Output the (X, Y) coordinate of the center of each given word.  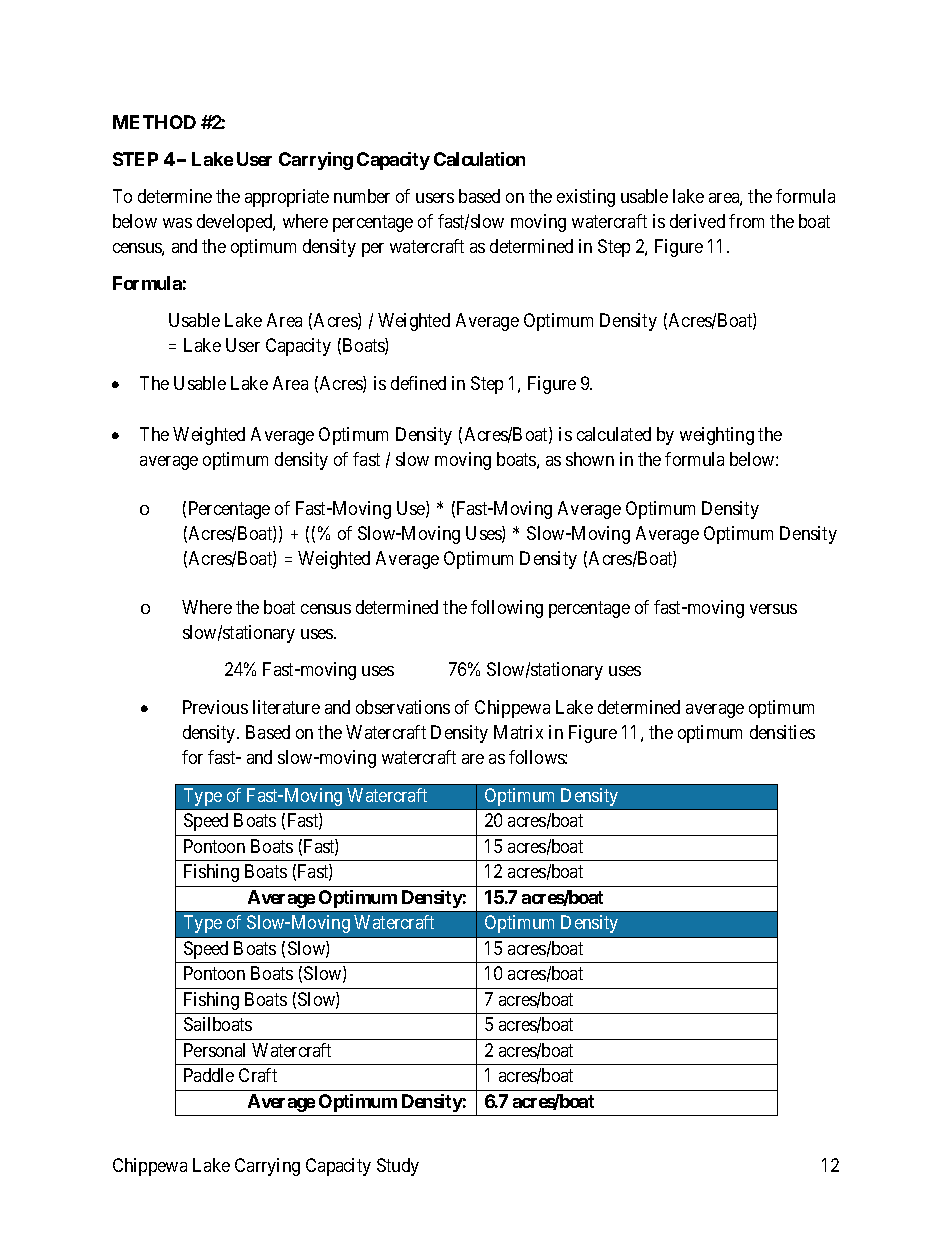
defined (418, 383)
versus (773, 609)
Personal (214, 1050)
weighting (717, 436)
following (507, 609)
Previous (215, 707)
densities (782, 732)
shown (590, 459)
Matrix (518, 732)
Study (398, 1167)
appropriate (287, 198)
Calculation (479, 159)
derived (697, 221)
